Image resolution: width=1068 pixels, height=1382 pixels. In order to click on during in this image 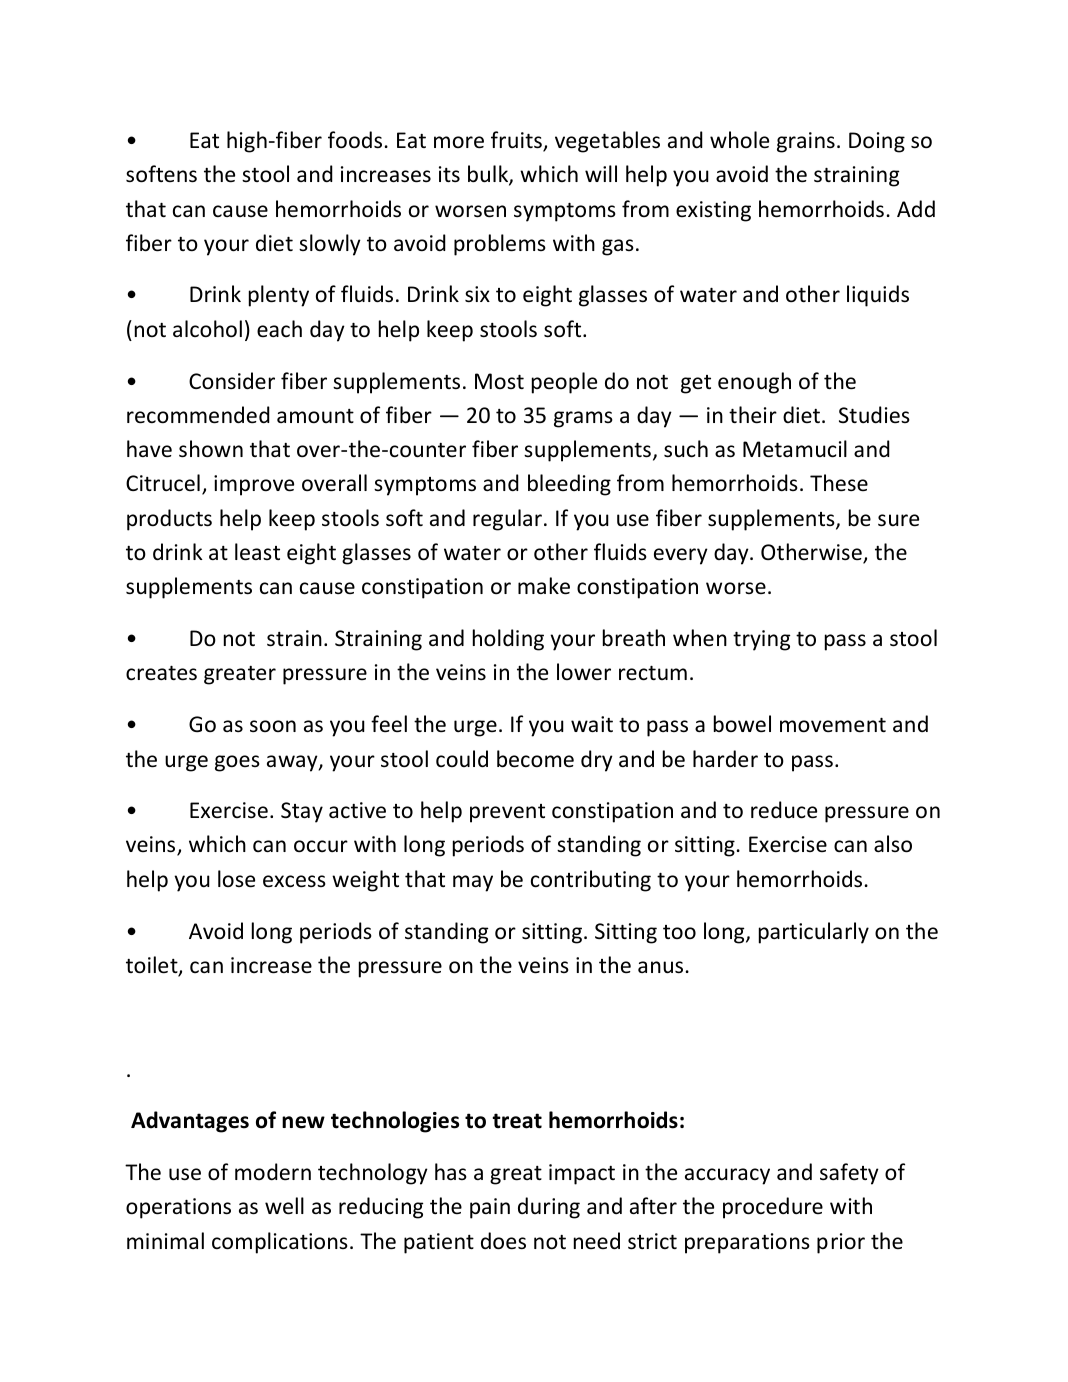, I will do `click(549, 1208)`.
